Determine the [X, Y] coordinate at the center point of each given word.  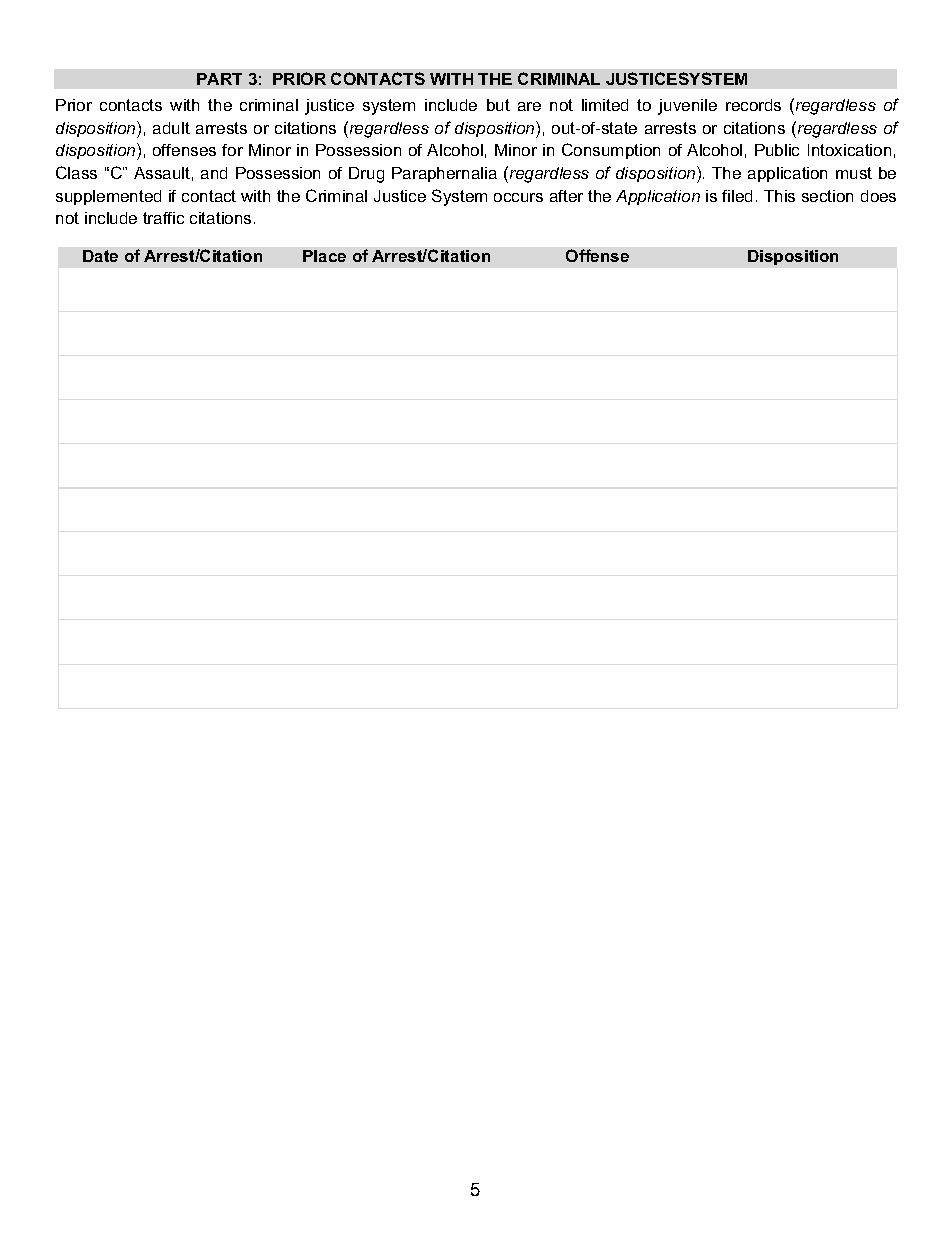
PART [219, 79]
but [498, 105]
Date [100, 256]
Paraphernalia [444, 174]
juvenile [687, 107]
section [827, 196]
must [854, 173]
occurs [518, 197]
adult [171, 128]
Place [324, 256]
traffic [163, 218]
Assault [162, 173]
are [529, 106]
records [753, 105]
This [779, 196]
